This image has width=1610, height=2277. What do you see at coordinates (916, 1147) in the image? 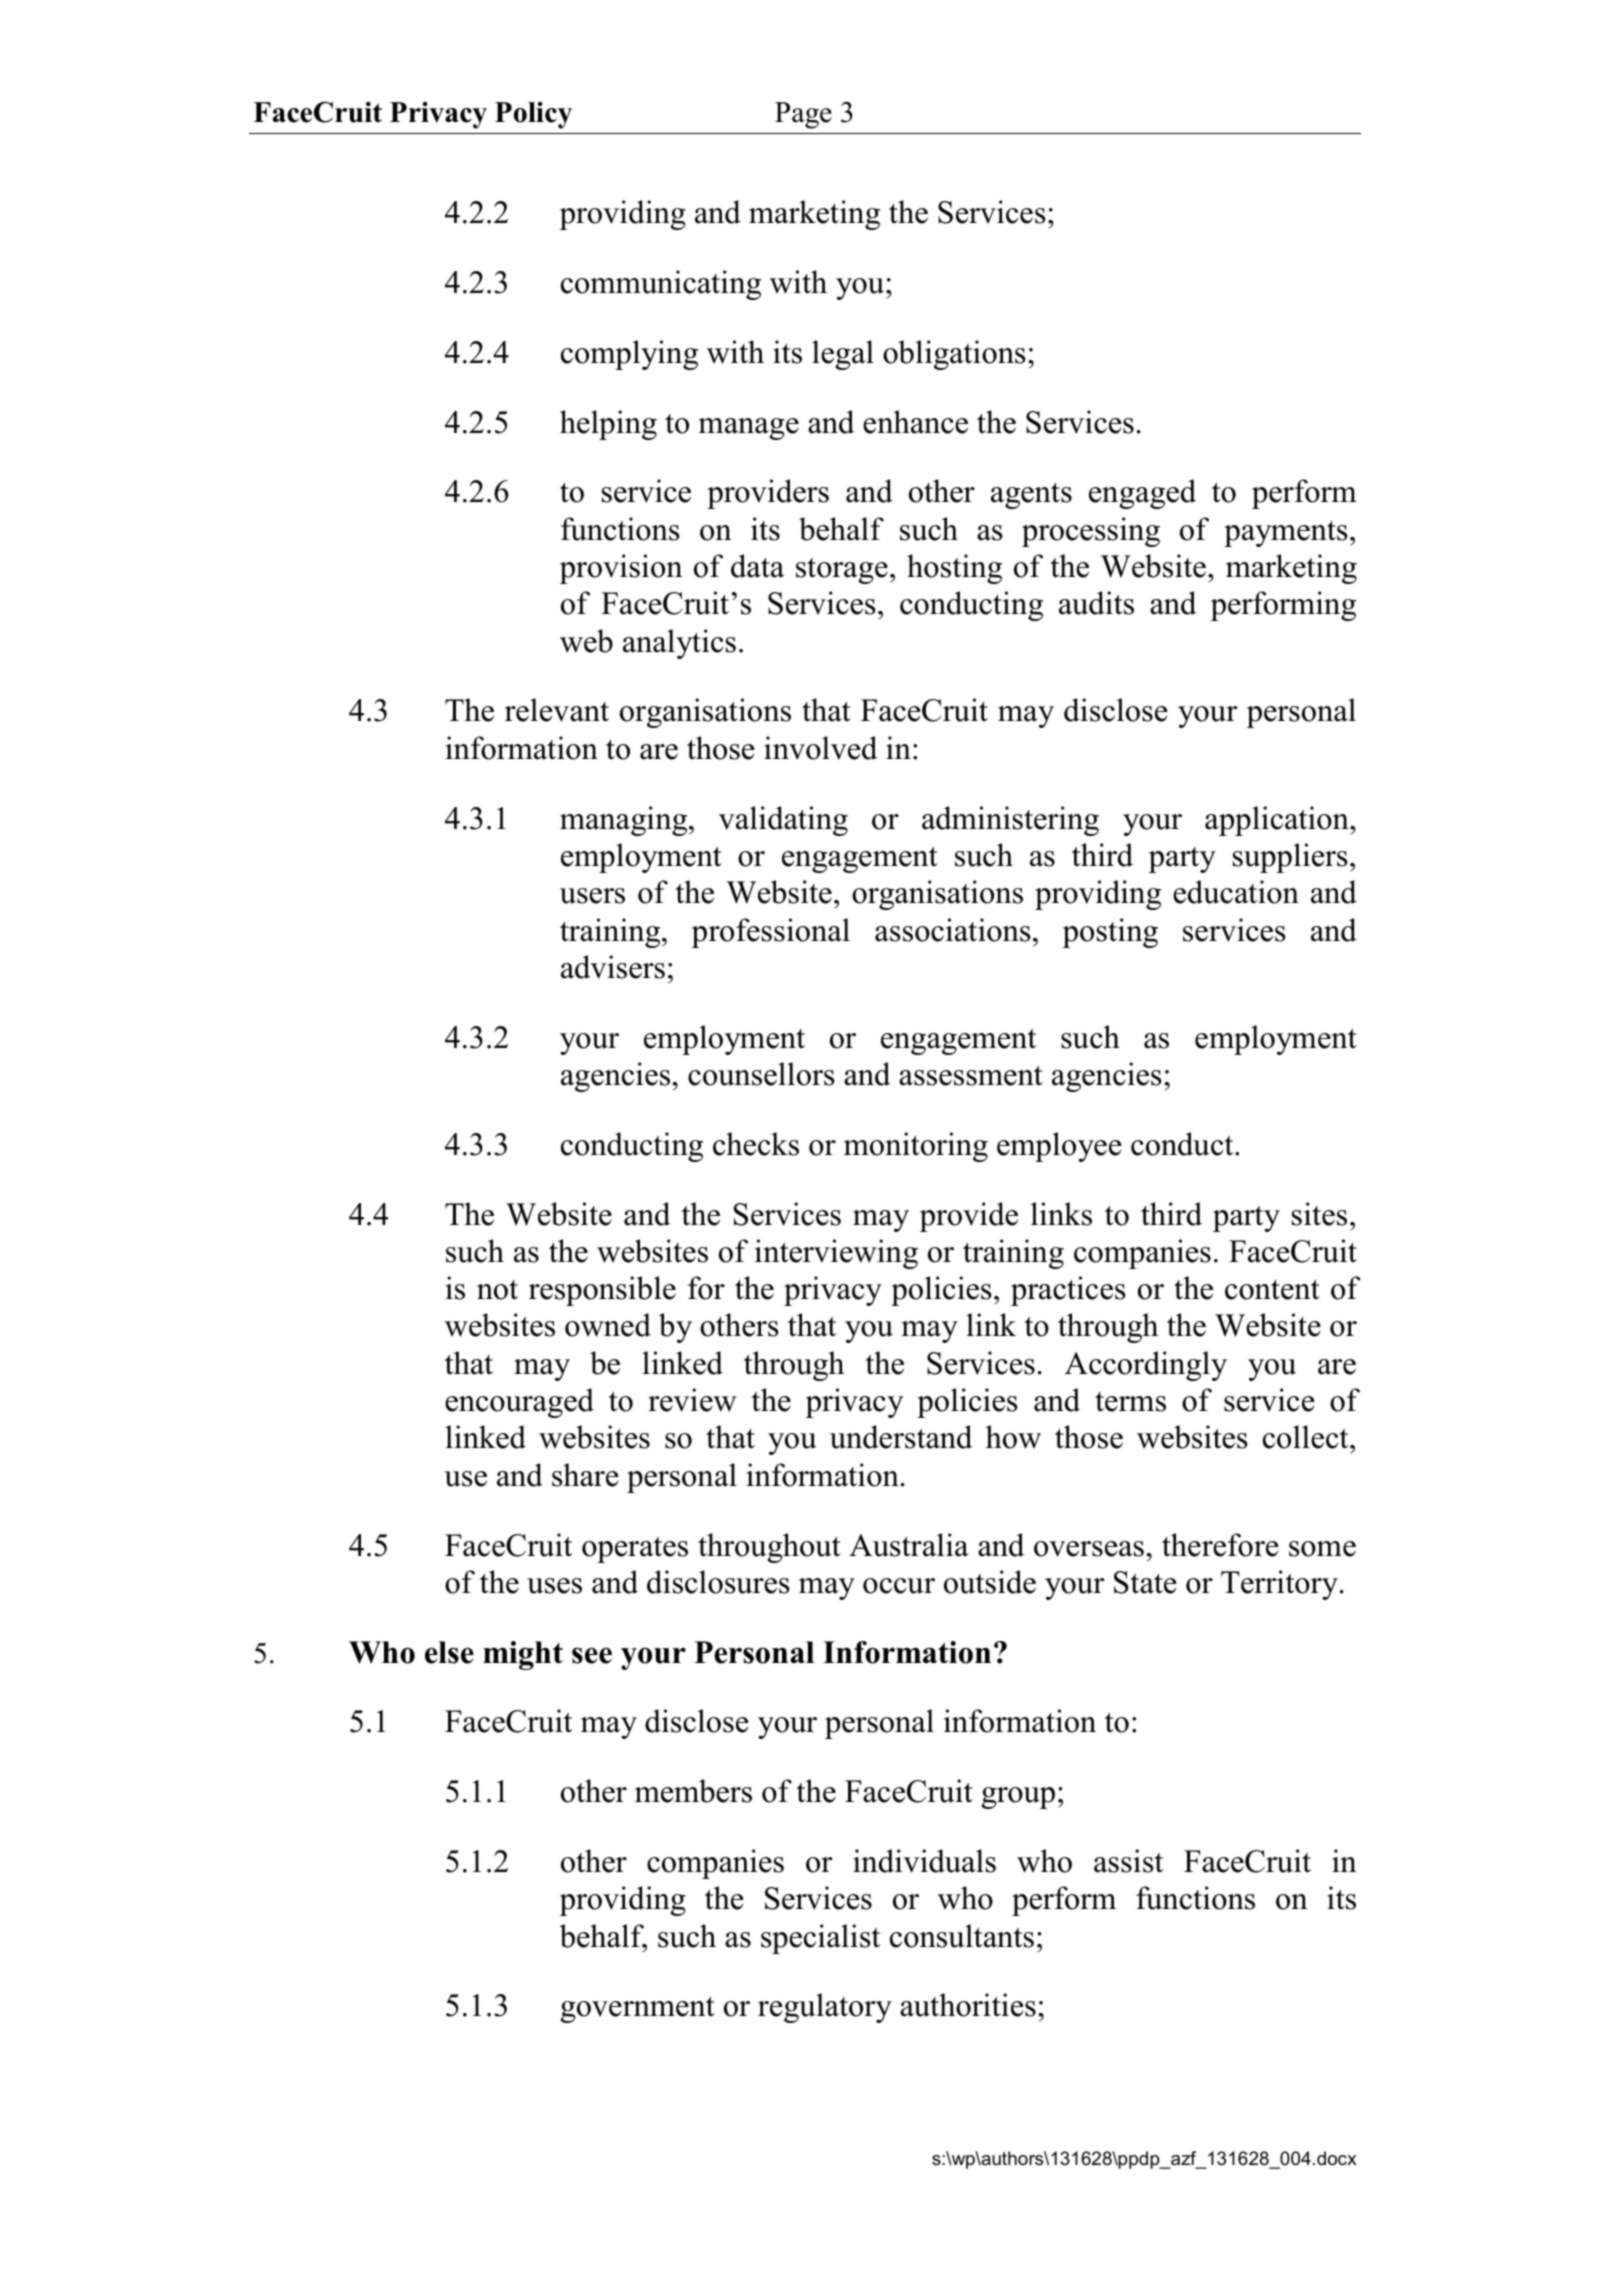
I see `monitoring` at bounding box center [916, 1147].
